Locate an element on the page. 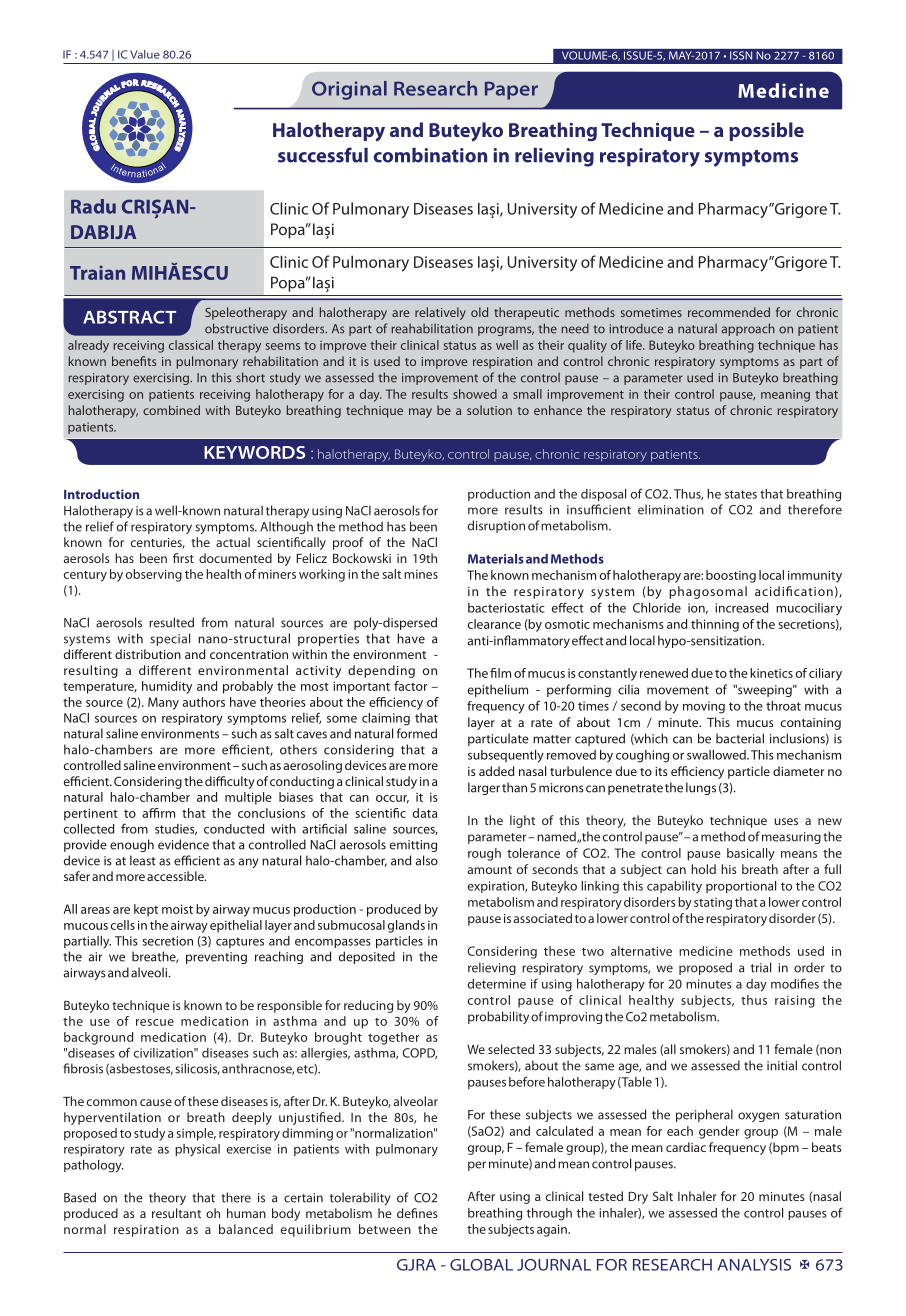  larger is located at coordinates (484, 788).
